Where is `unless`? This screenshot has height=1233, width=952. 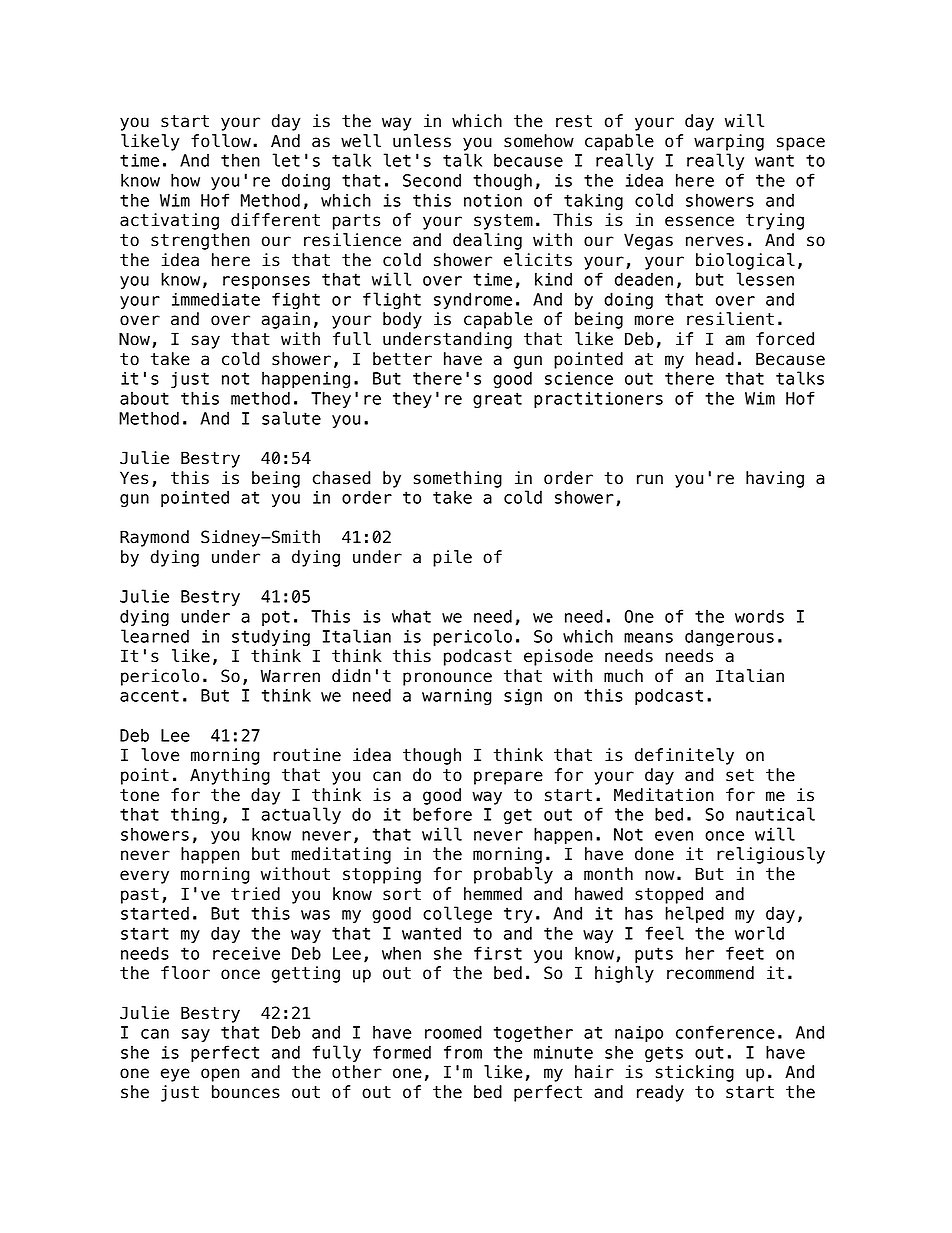 unless is located at coordinates (422, 141).
